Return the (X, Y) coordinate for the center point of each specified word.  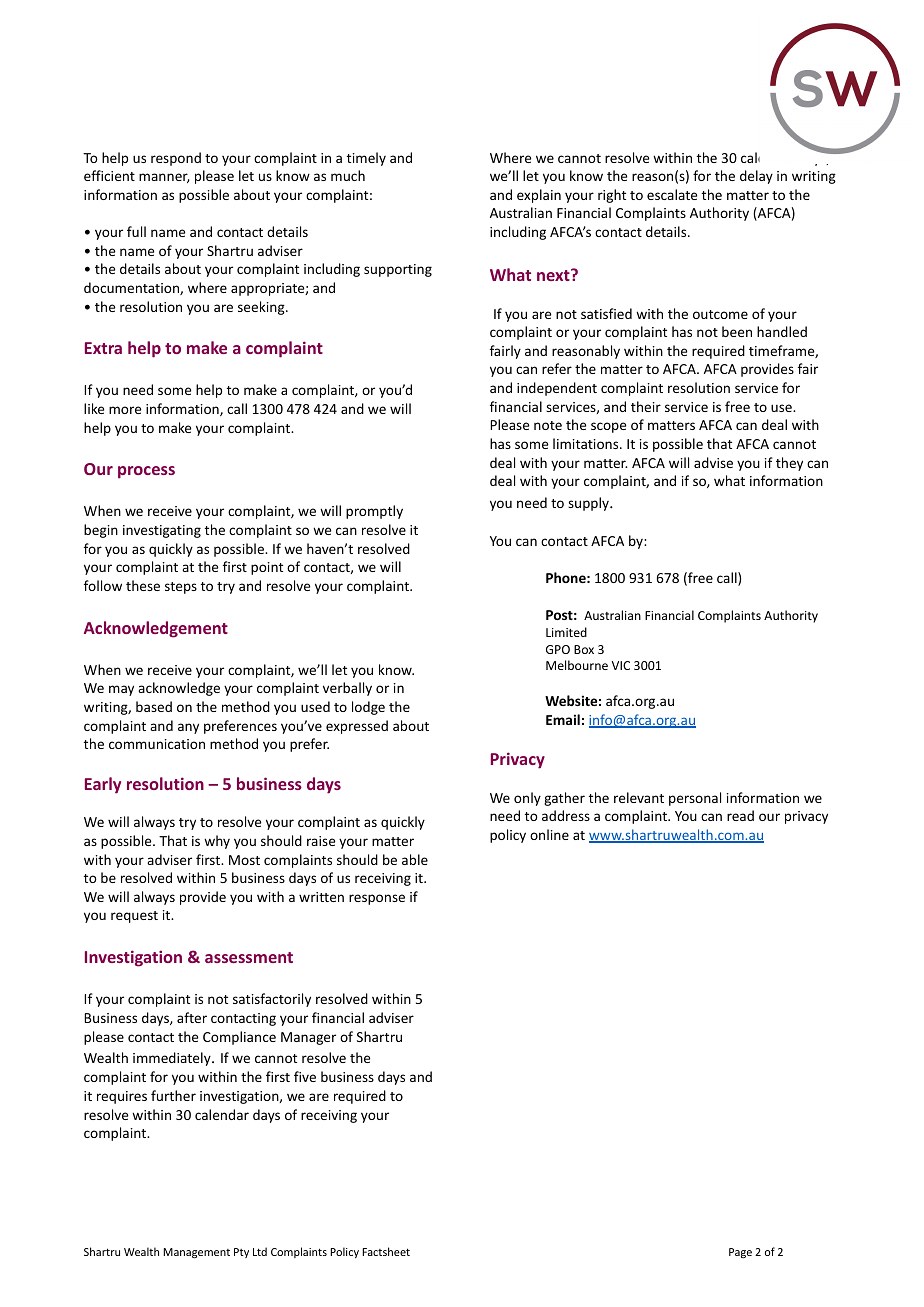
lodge (368, 708)
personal (695, 799)
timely (366, 159)
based (154, 706)
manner (164, 178)
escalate (672, 194)
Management (196, 1253)
